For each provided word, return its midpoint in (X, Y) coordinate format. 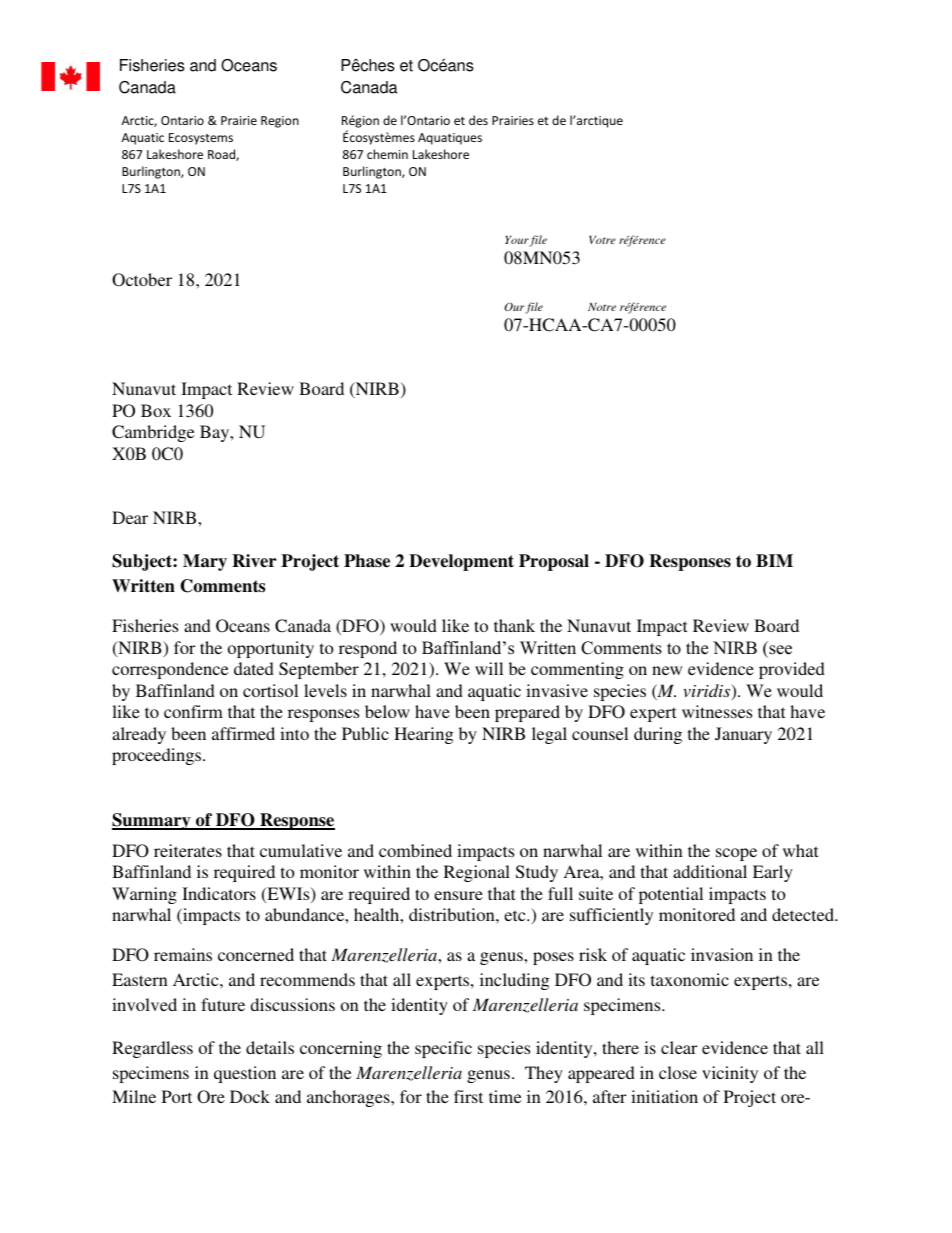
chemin (387, 154)
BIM (774, 560)
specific (443, 1049)
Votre (602, 240)
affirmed (243, 733)
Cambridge (153, 433)
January (743, 735)
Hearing (424, 735)
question (245, 1074)
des (478, 120)
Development (461, 562)
